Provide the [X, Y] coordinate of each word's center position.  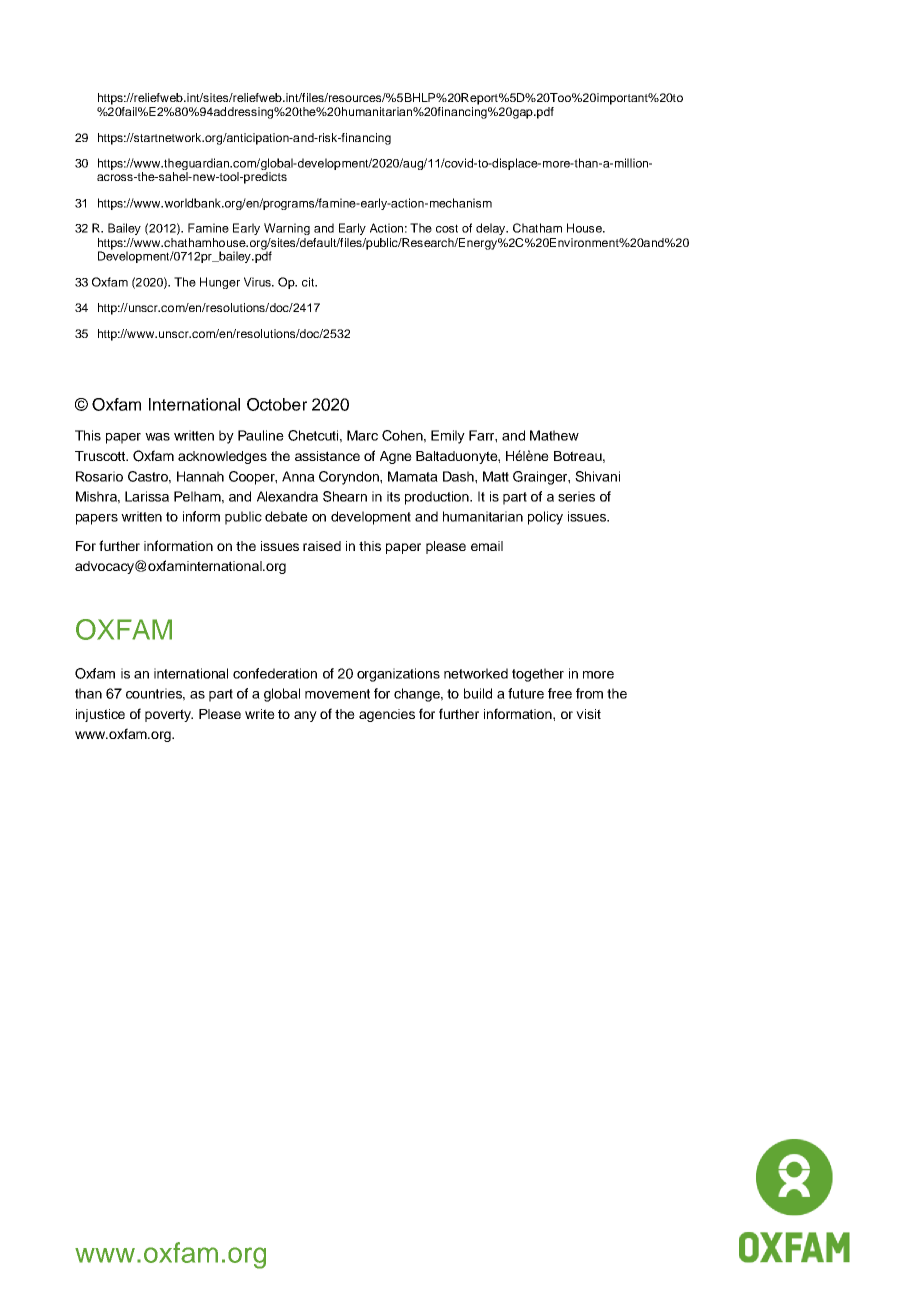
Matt [496, 476]
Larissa [147, 496]
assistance [327, 456]
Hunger [220, 283]
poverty [169, 715]
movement [337, 694]
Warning [287, 229]
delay [492, 229]
